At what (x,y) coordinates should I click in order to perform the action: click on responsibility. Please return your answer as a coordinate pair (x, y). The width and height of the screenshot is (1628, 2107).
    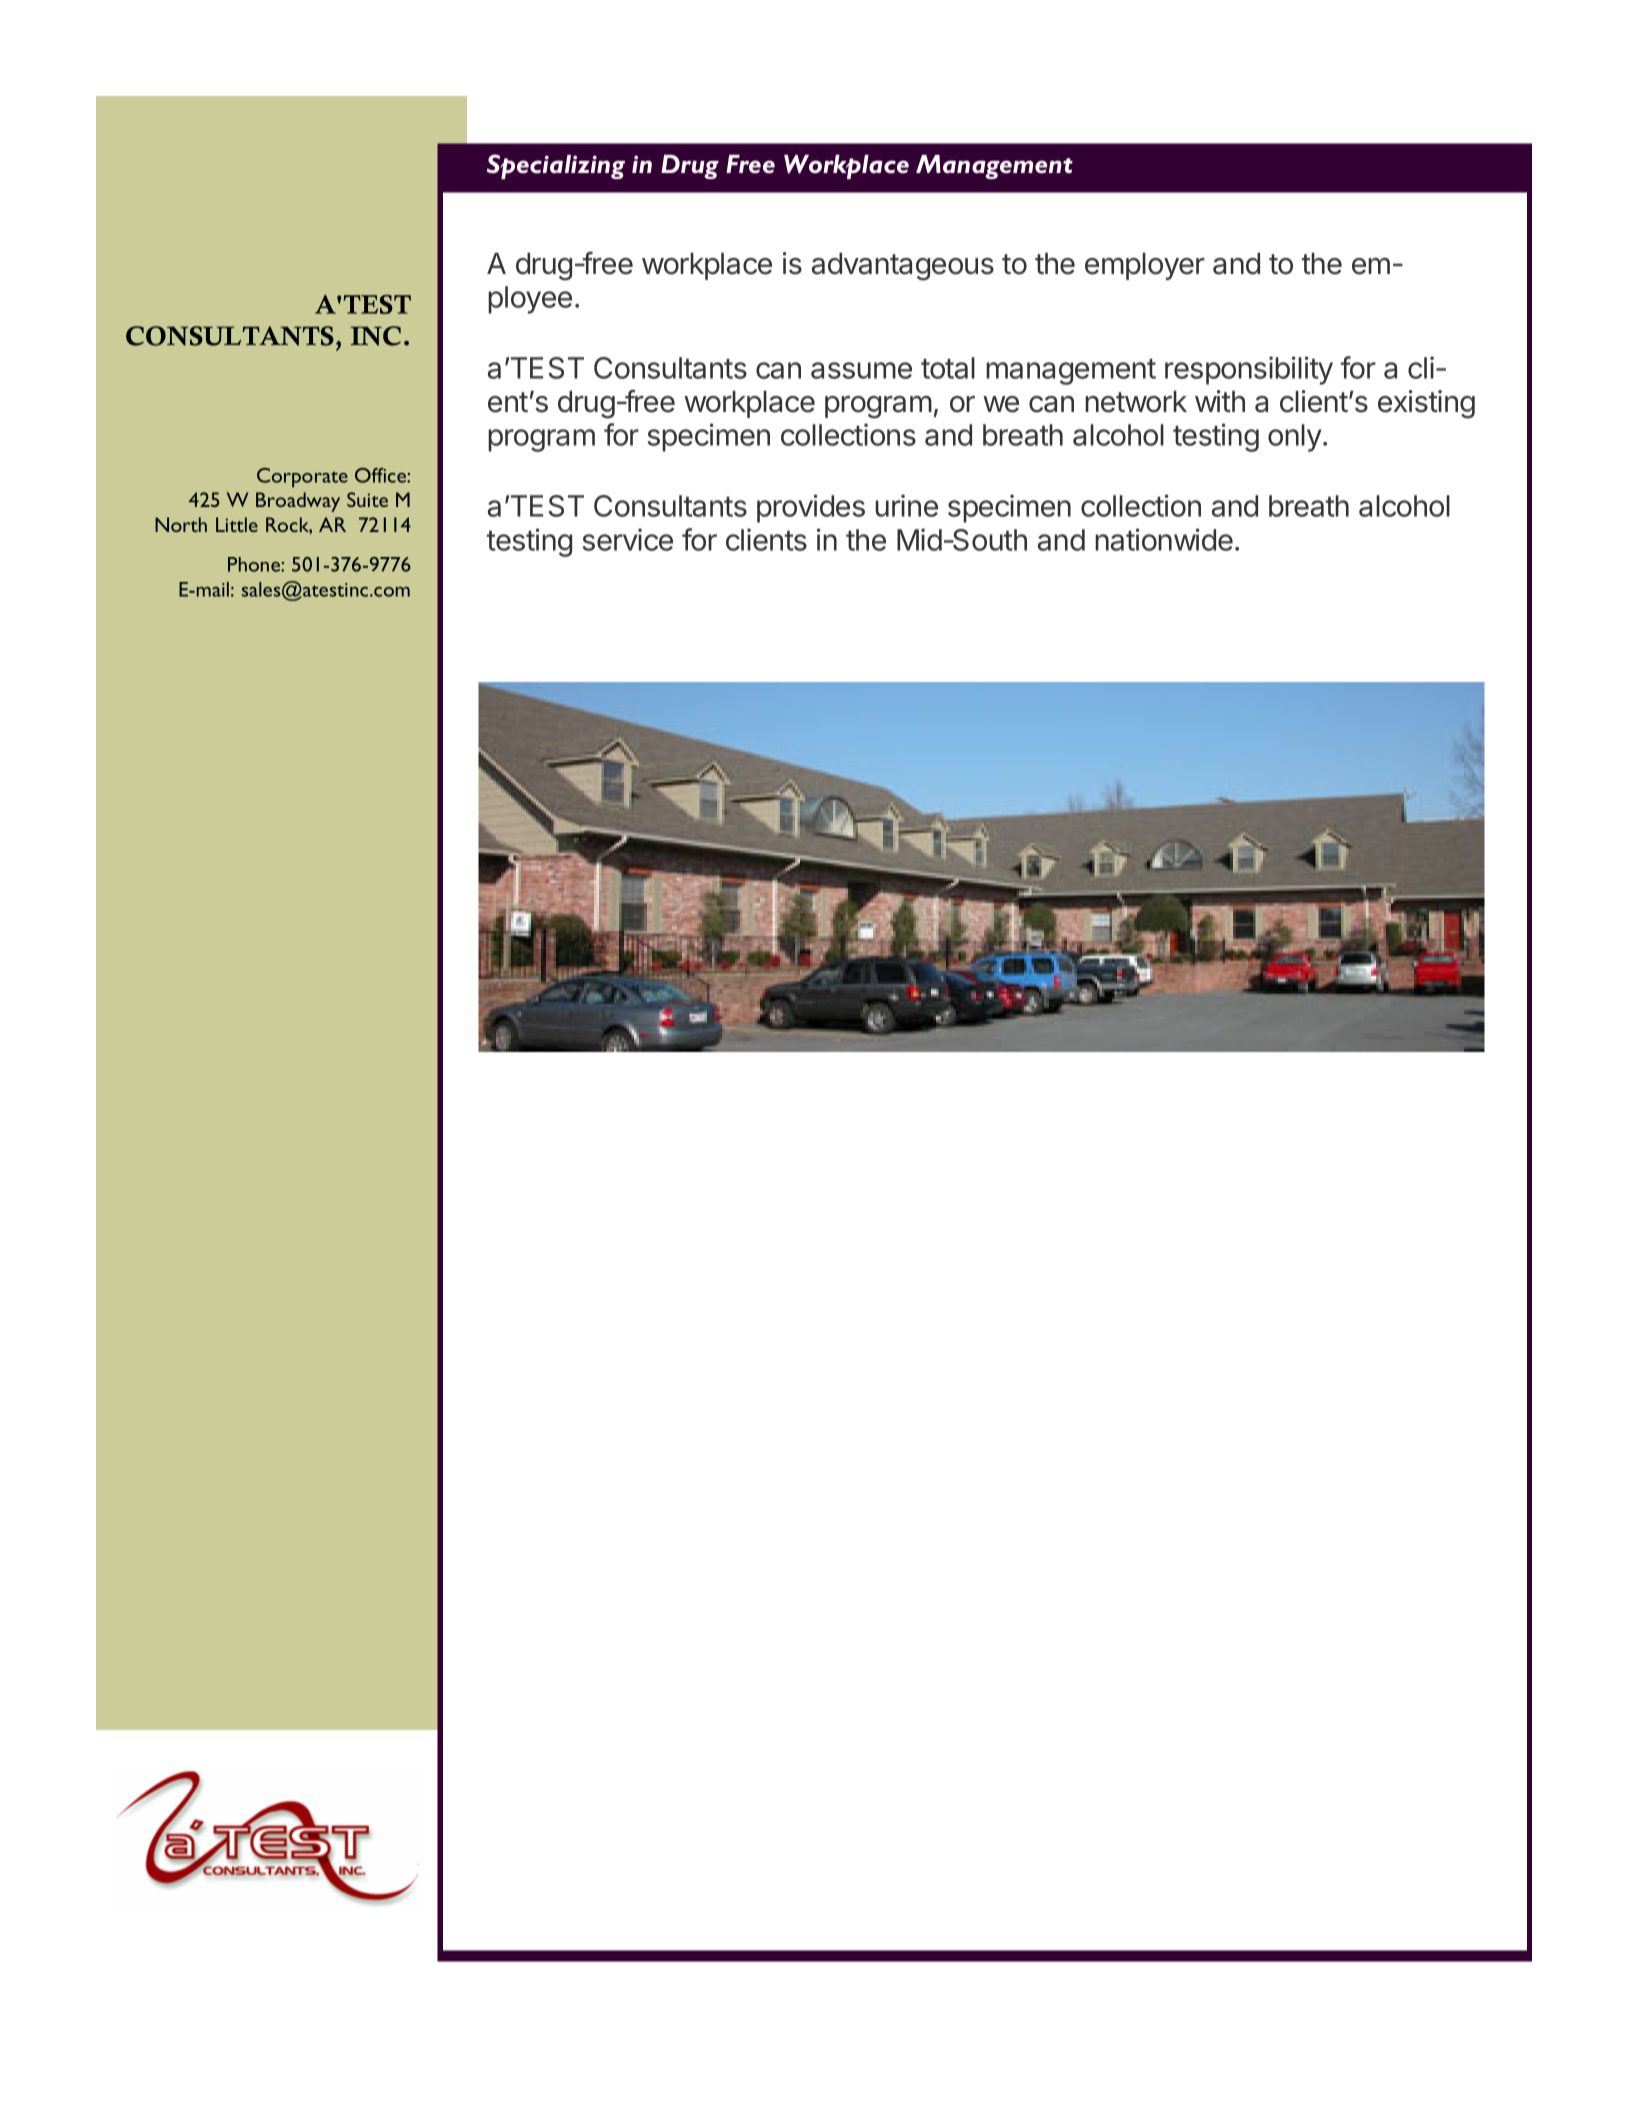
    Looking at the image, I should click on (1249, 370).
